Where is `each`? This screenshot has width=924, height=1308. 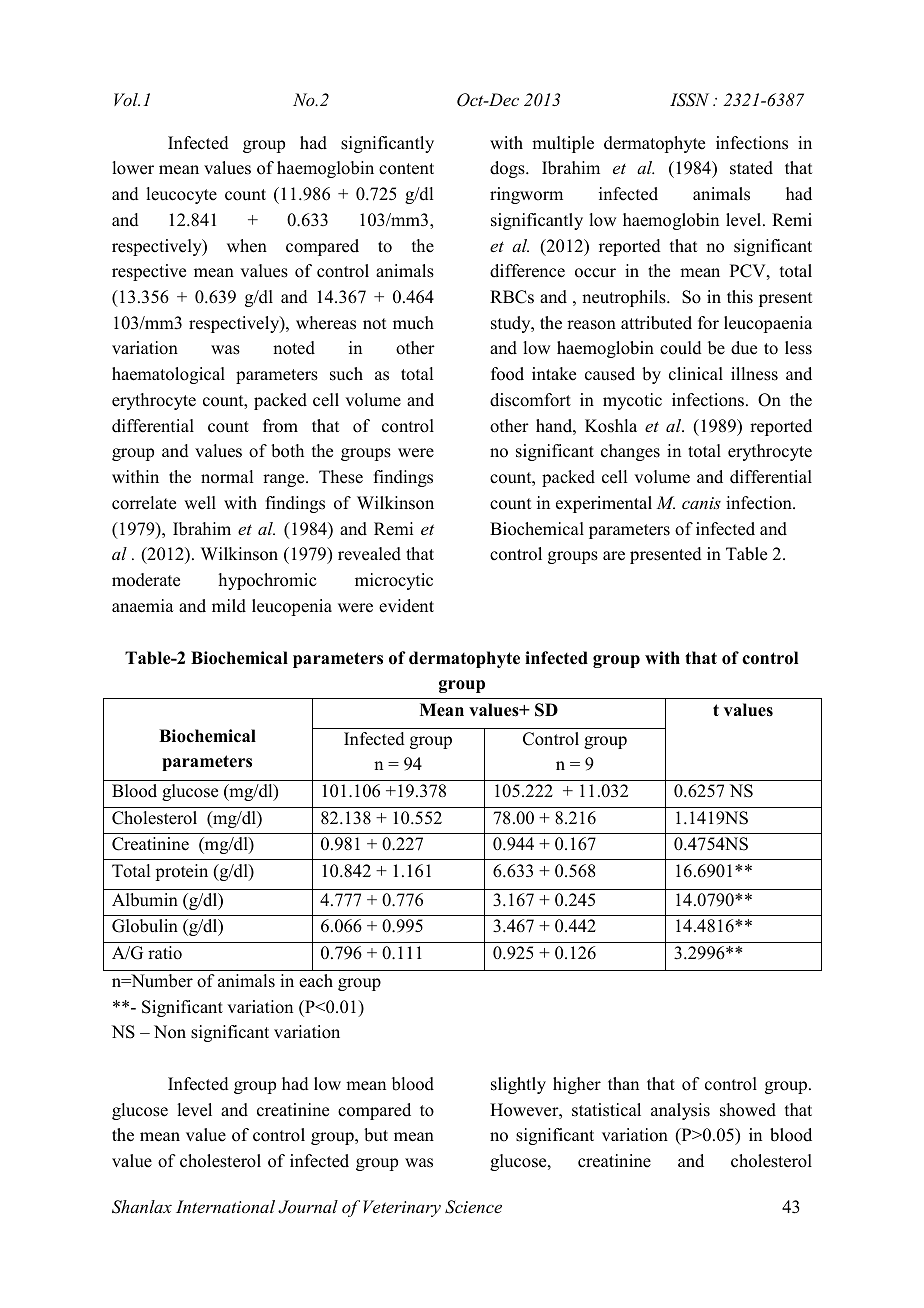 each is located at coordinates (316, 981).
